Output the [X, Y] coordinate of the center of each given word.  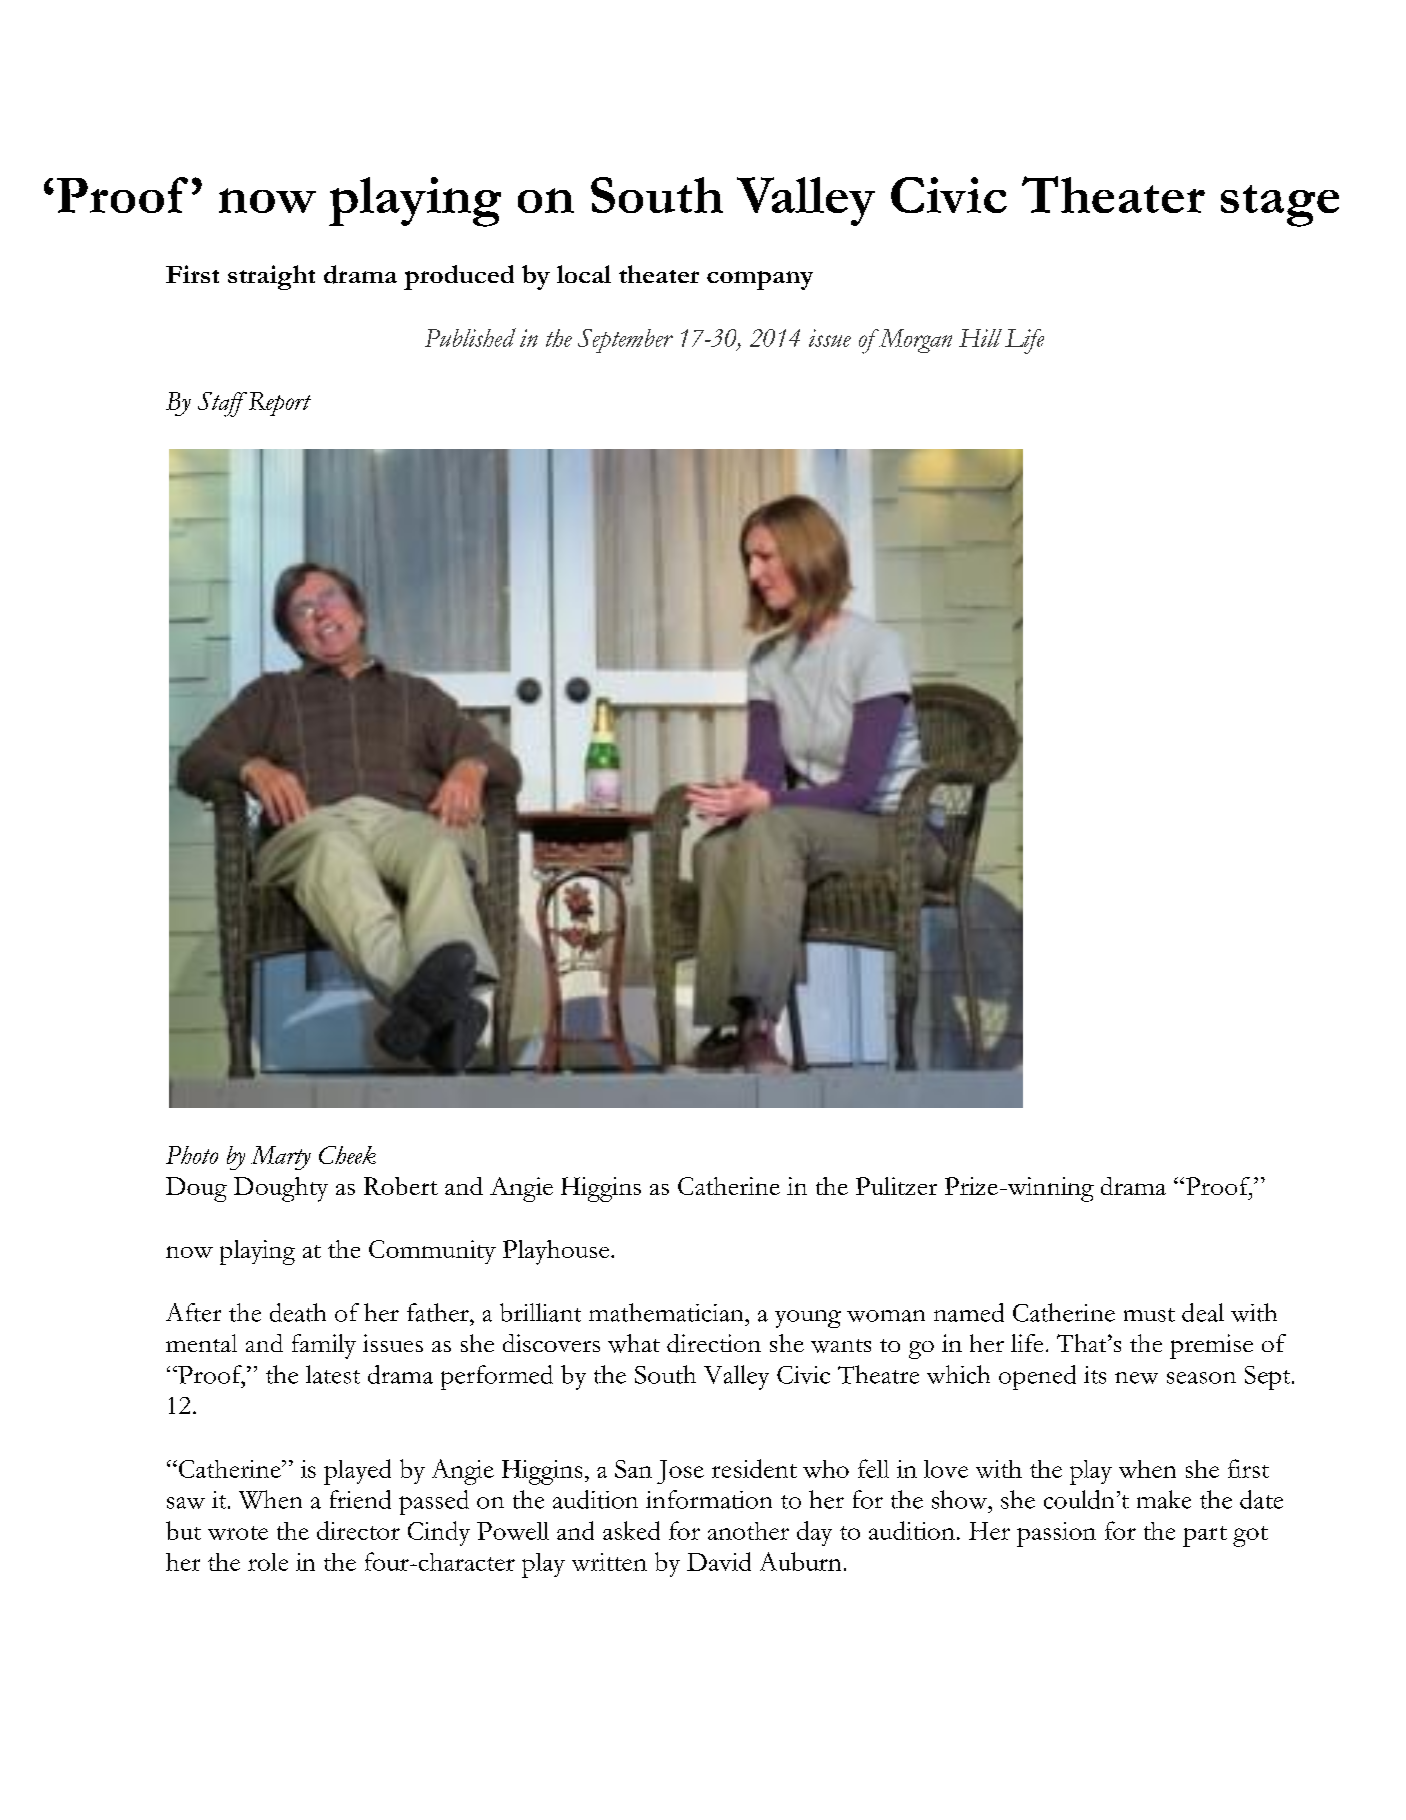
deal [1203, 1312]
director [358, 1530]
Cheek [347, 1155]
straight [271, 277]
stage [1280, 206]
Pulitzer [896, 1186]
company [760, 280]
